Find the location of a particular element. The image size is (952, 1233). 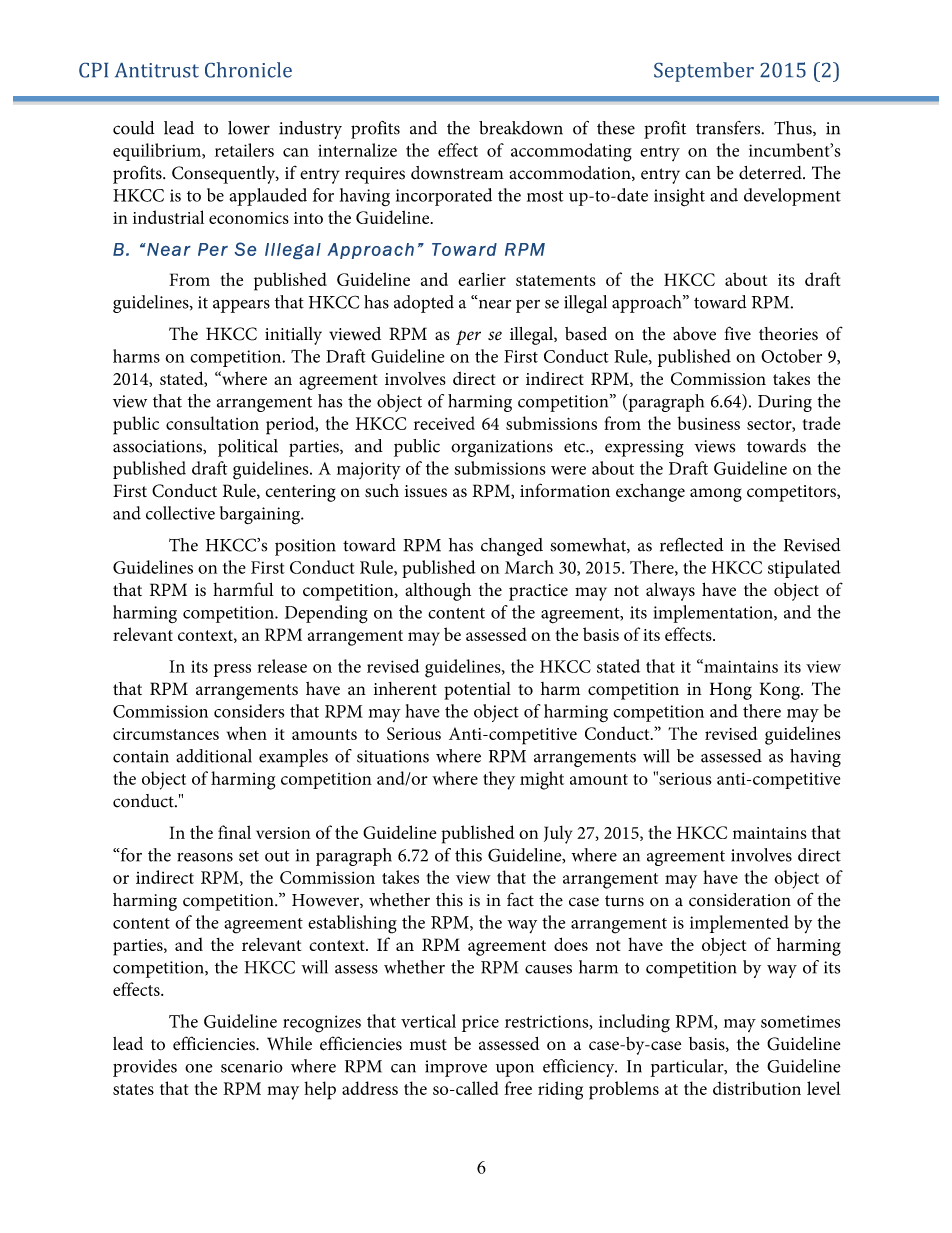

deterred is located at coordinates (771, 173).
